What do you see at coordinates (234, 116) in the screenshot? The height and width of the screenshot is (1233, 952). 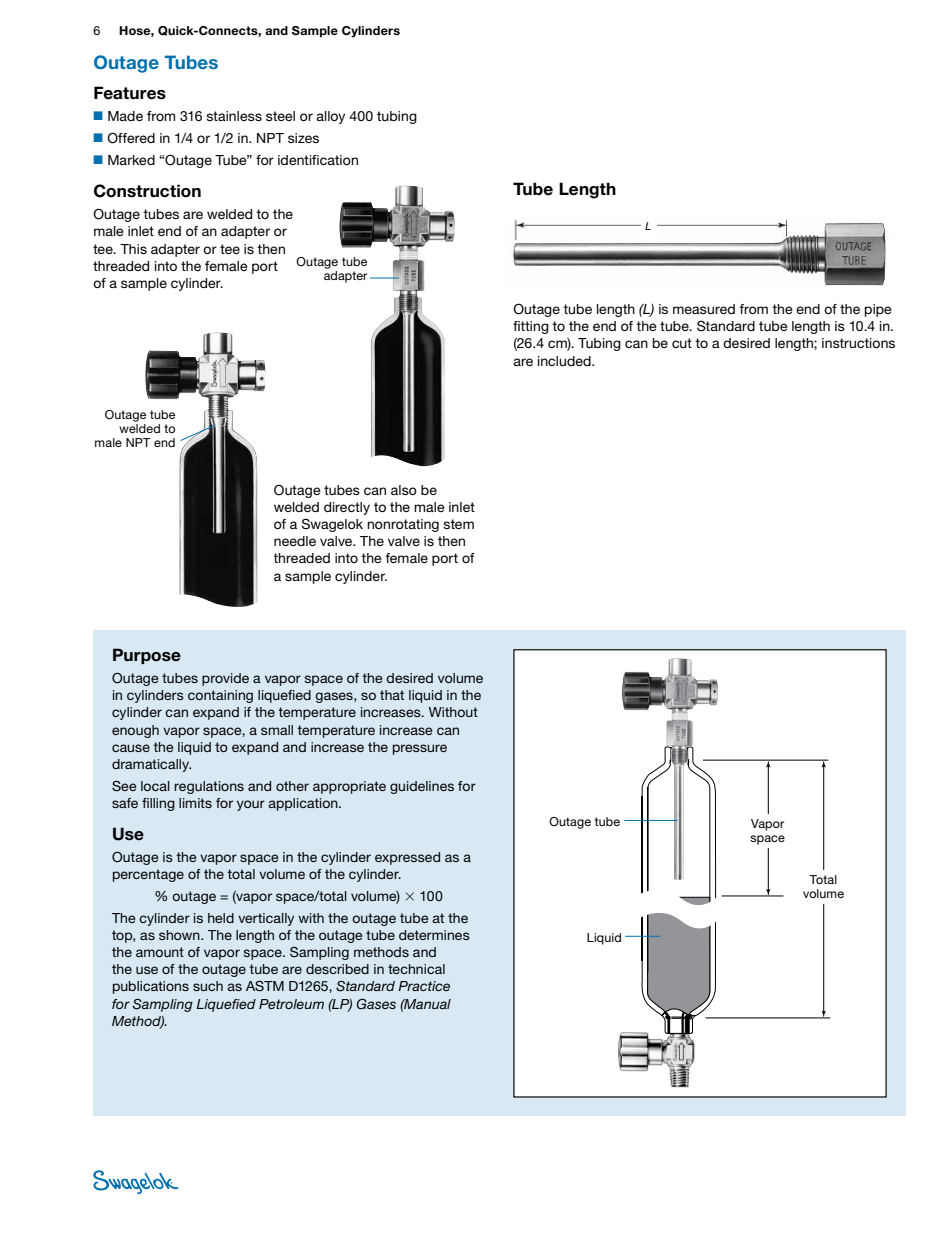 I see `stainless` at bounding box center [234, 116].
